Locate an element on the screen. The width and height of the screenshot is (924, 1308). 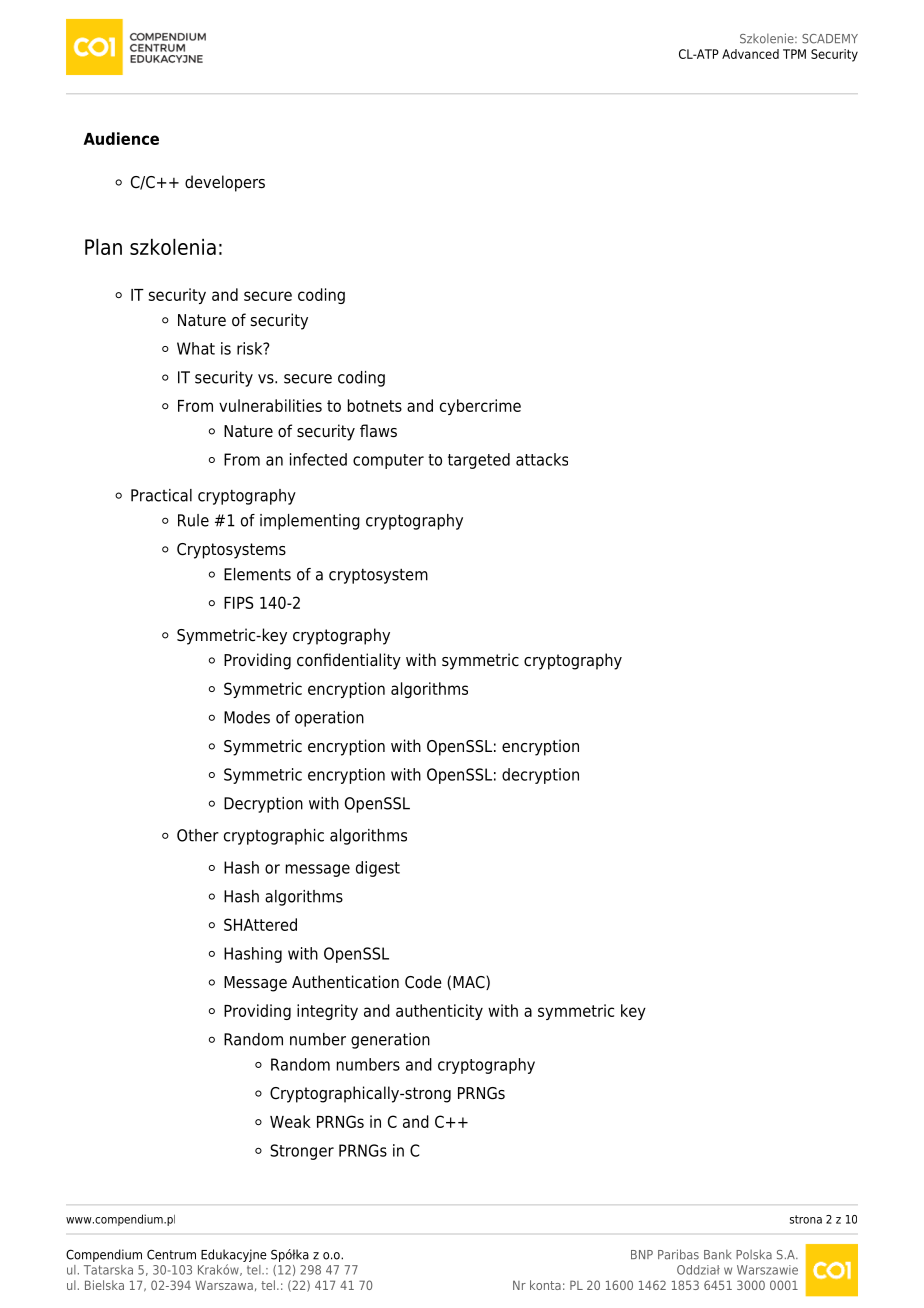
operation is located at coordinates (329, 719).
